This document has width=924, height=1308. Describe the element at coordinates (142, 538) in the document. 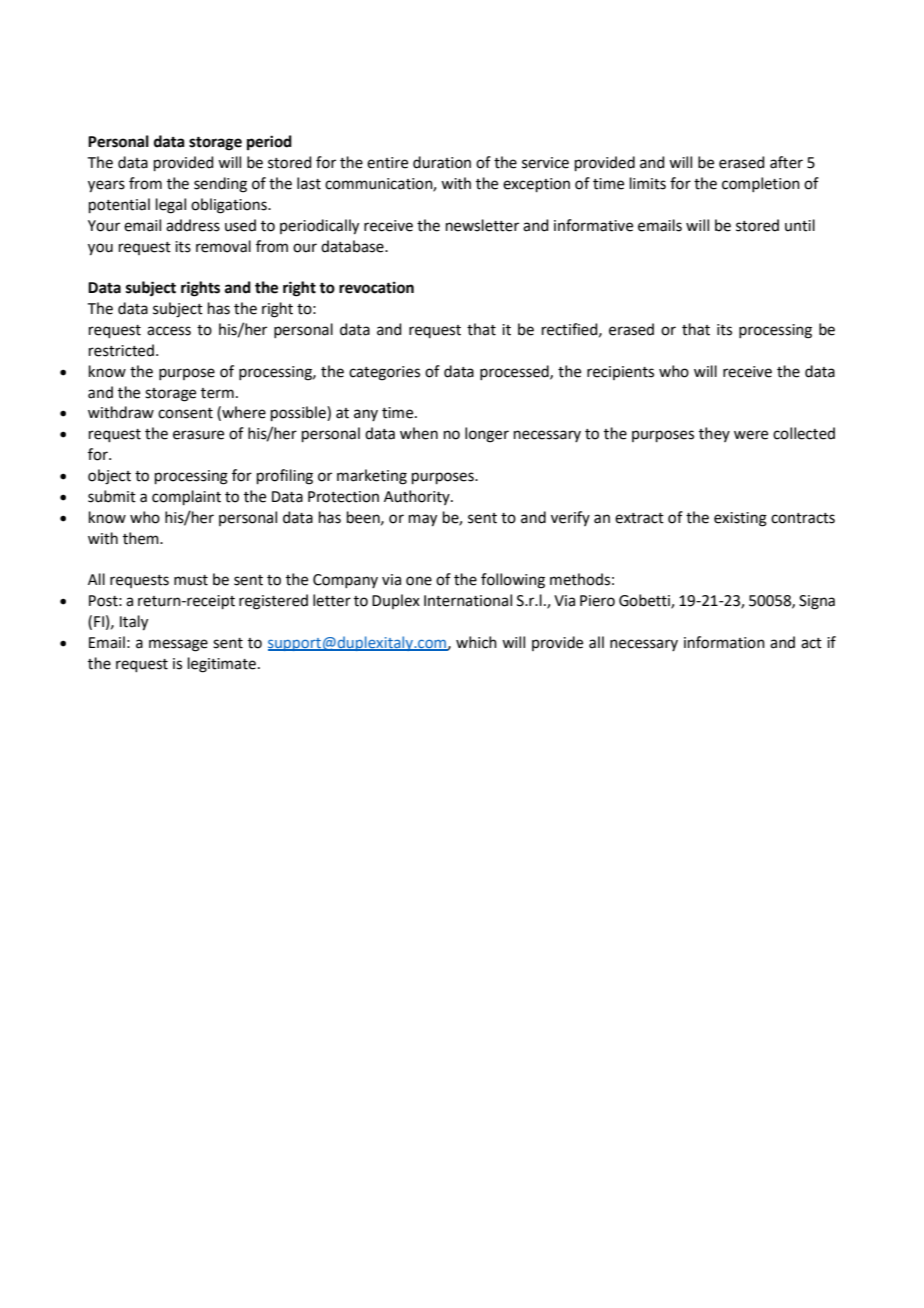

I see `them` at that location.
